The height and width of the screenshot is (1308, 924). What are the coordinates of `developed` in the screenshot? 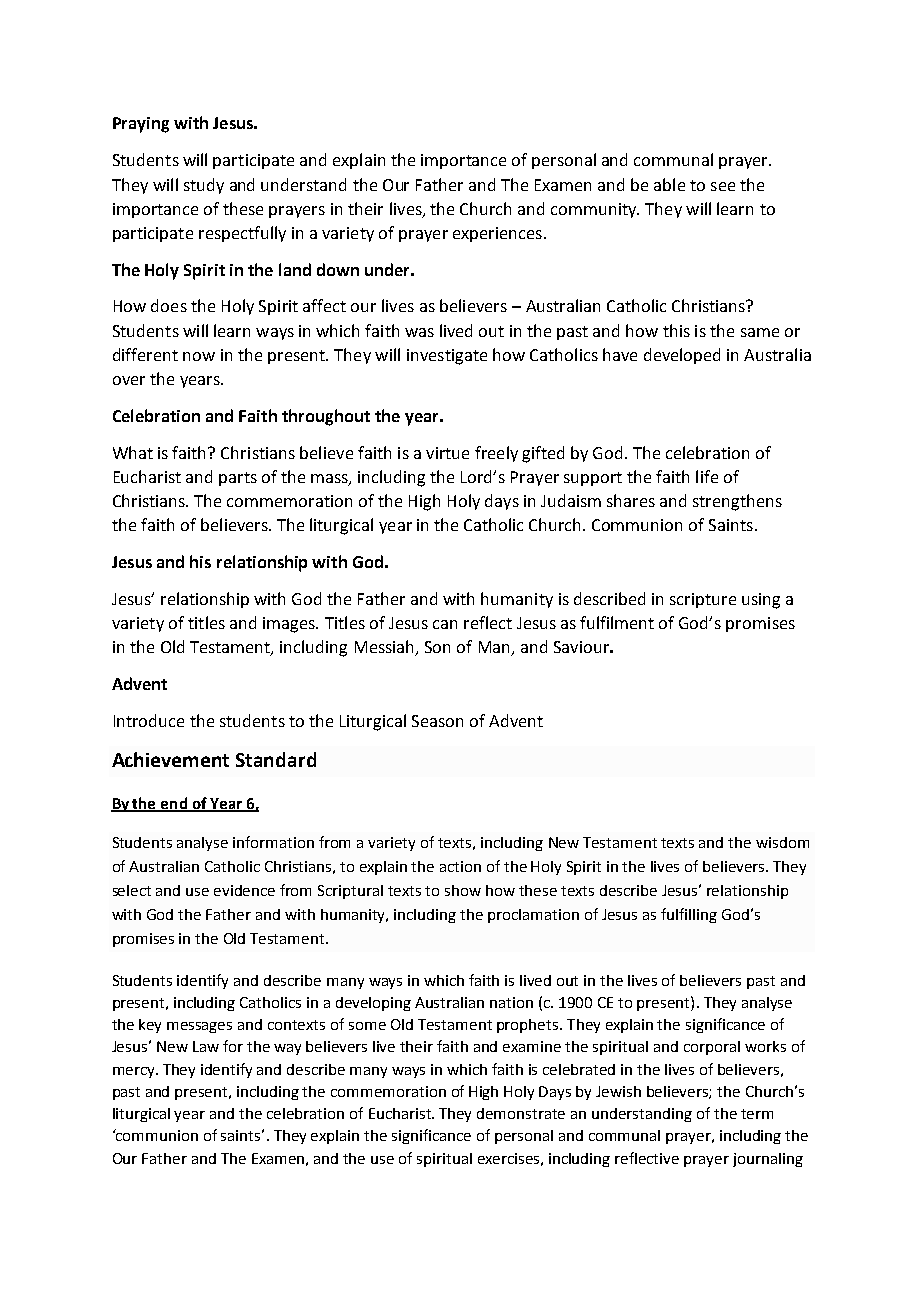 It's located at (682, 356).
